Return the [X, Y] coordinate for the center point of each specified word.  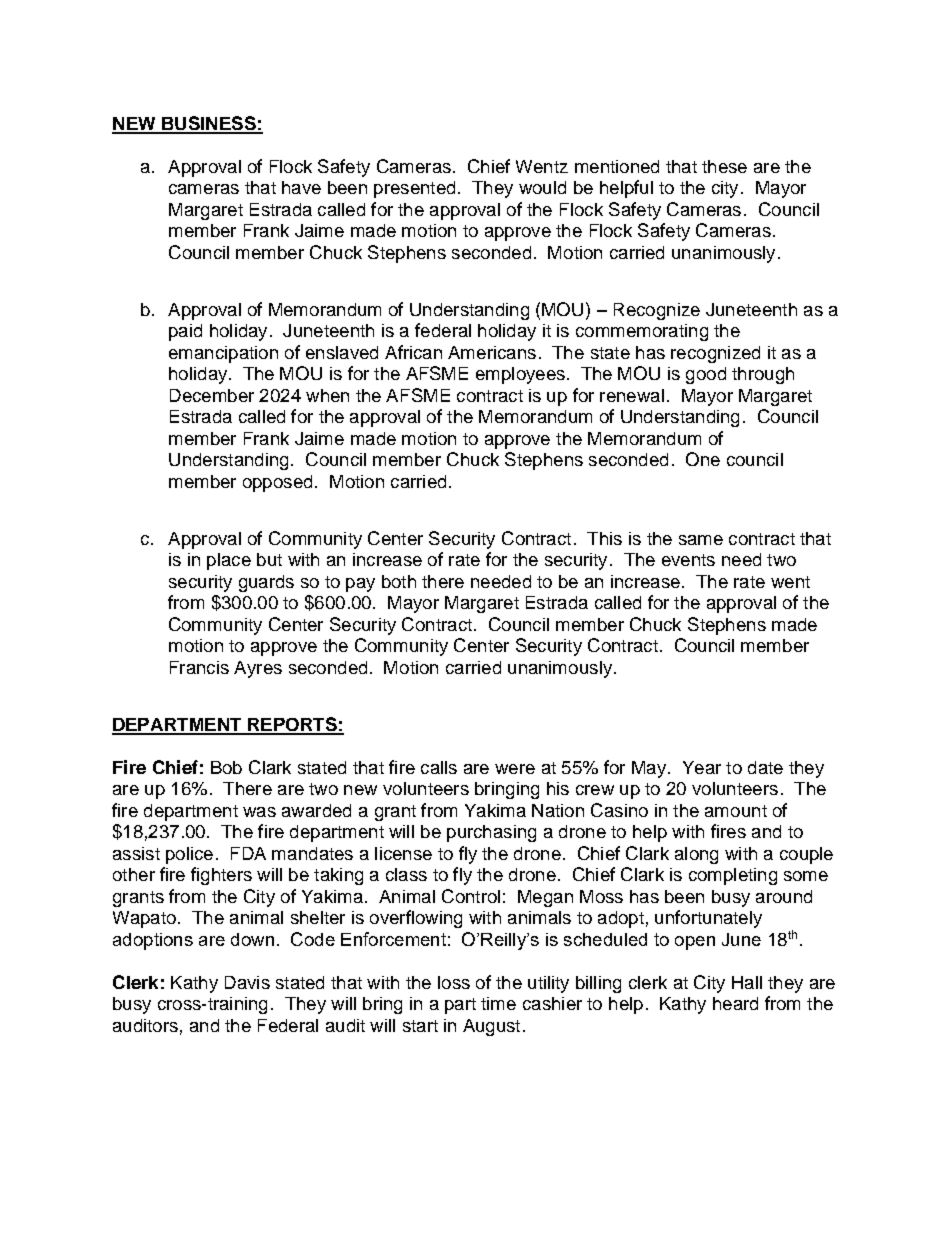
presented [414, 189]
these [724, 166]
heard [735, 1003]
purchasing [491, 833]
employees [520, 375]
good [706, 375]
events [688, 560]
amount [736, 811]
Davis [247, 982]
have [301, 187]
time [498, 1003]
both [399, 581]
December [212, 395]
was [259, 812]
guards [266, 583]
